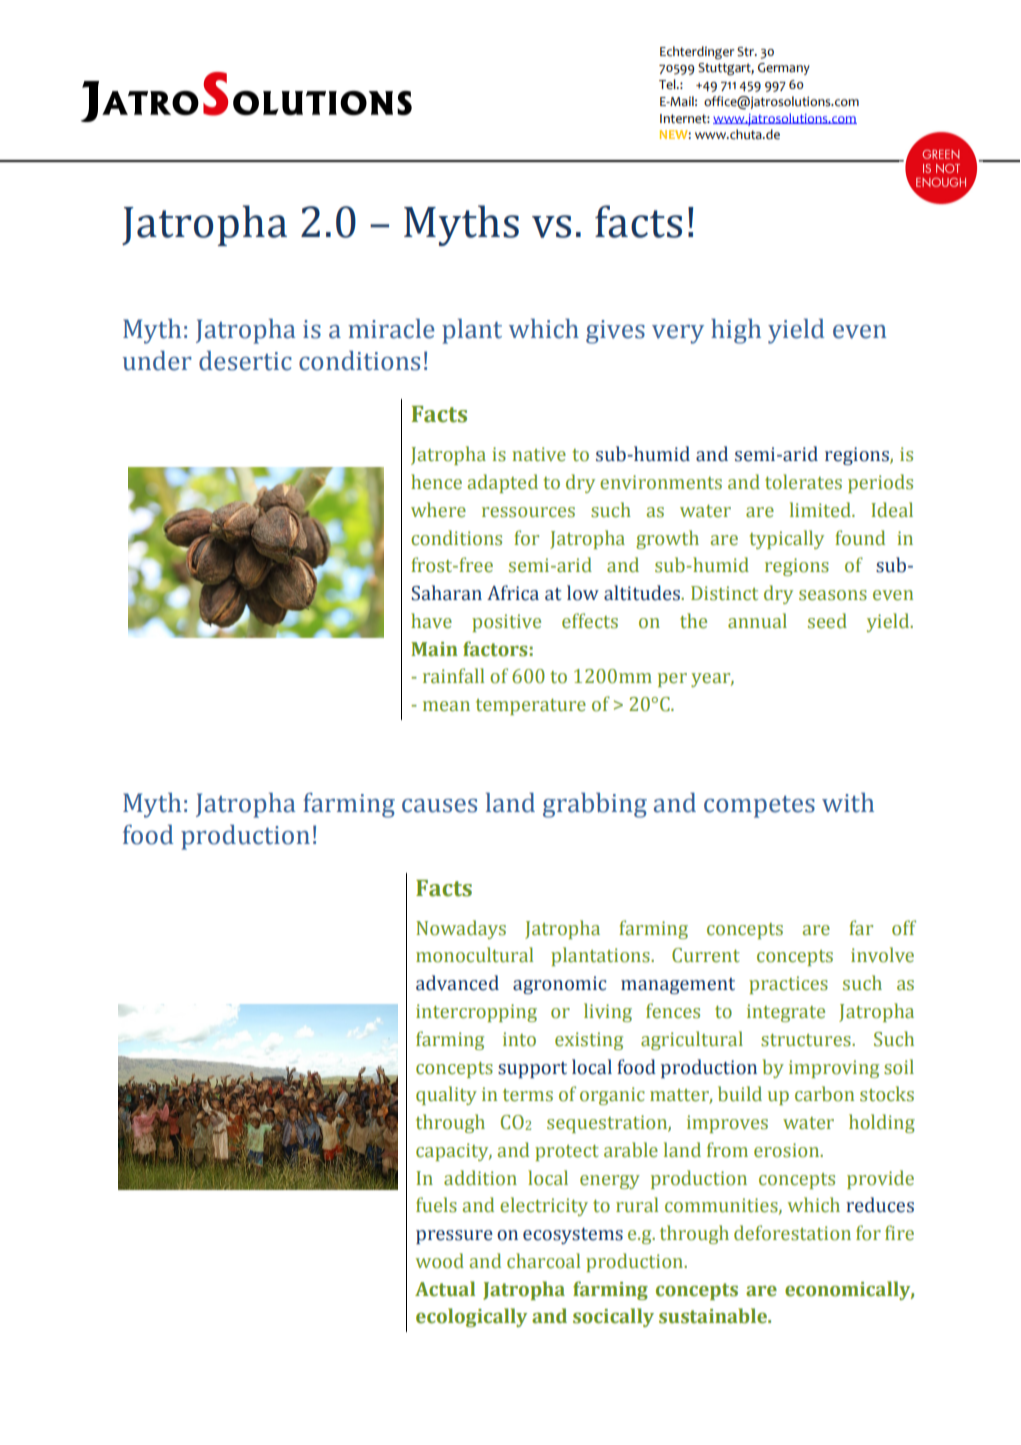 The height and width of the image is (1445, 1021). What do you see at coordinates (784, 69) in the image?
I see `Germany` at bounding box center [784, 69].
